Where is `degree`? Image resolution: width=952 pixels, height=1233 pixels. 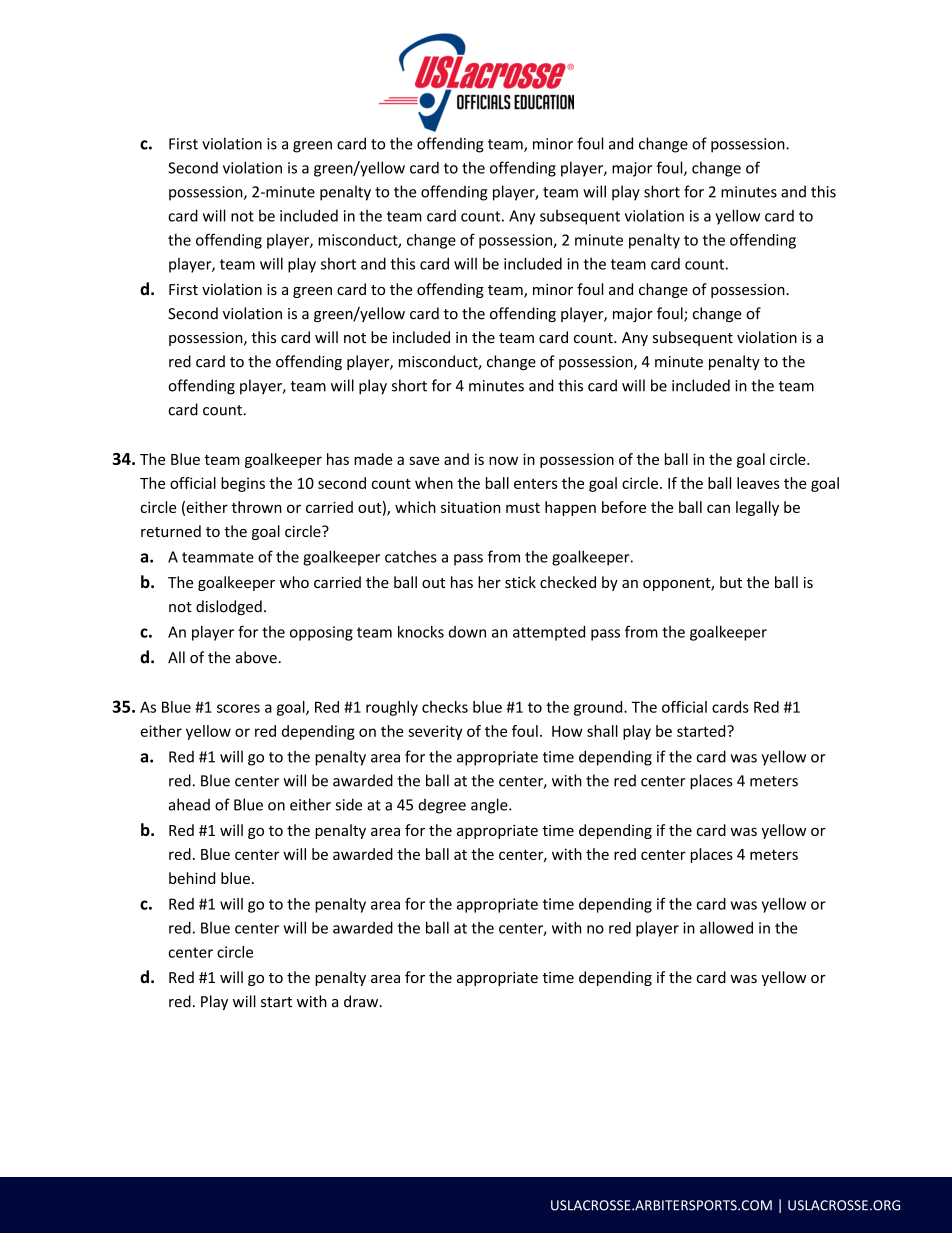
degree is located at coordinates (442, 806).
